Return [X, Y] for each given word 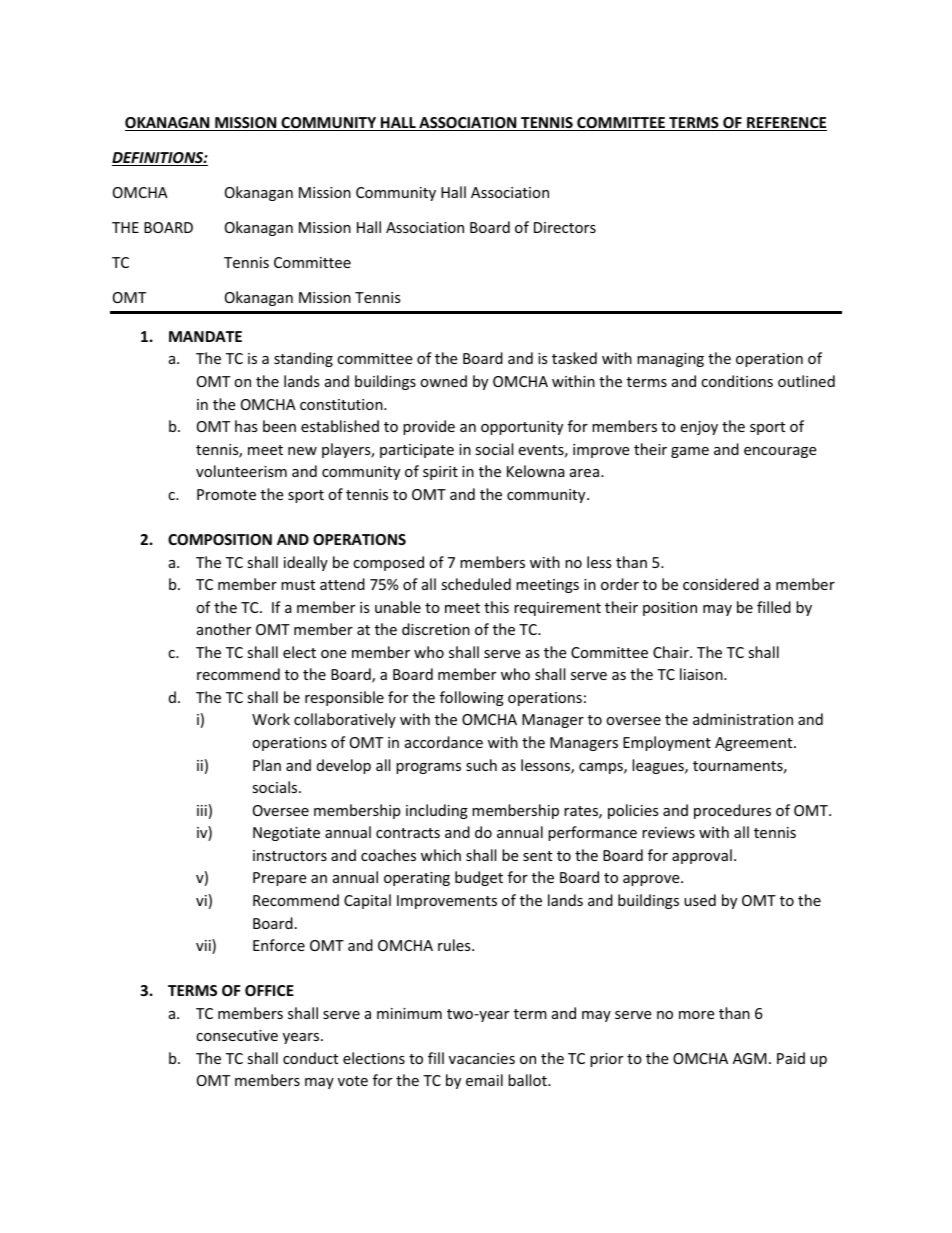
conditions [737, 381]
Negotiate [286, 834]
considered [721, 584]
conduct [310, 1058]
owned [443, 381]
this [496, 607]
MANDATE [205, 336]
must [298, 585]
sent [537, 856]
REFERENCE [786, 124]
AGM [750, 1058]
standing [303, 359]
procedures [732, 811]
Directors [565, 227]
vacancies [482, 1058]
